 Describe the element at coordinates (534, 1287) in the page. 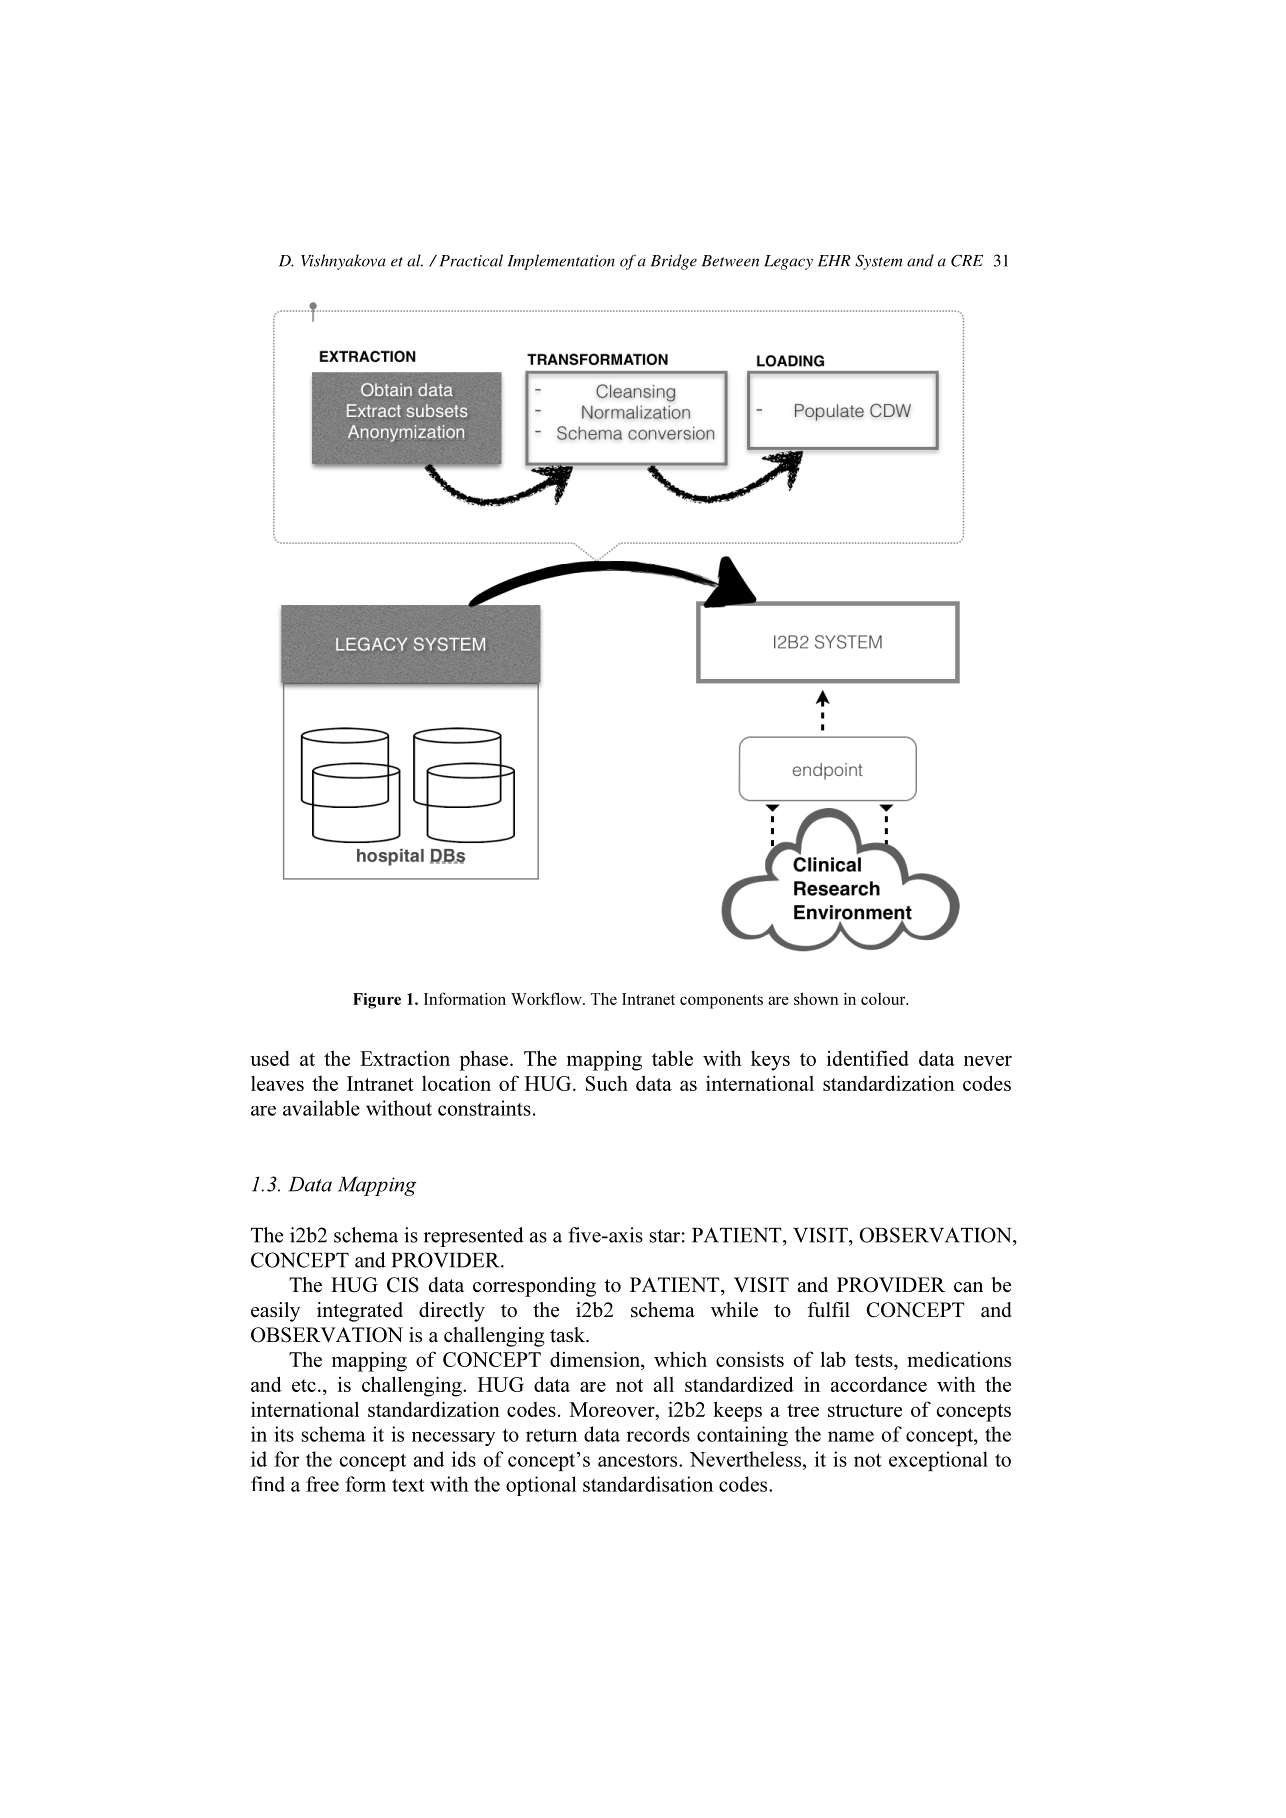

I see `corresponding` at that location.
